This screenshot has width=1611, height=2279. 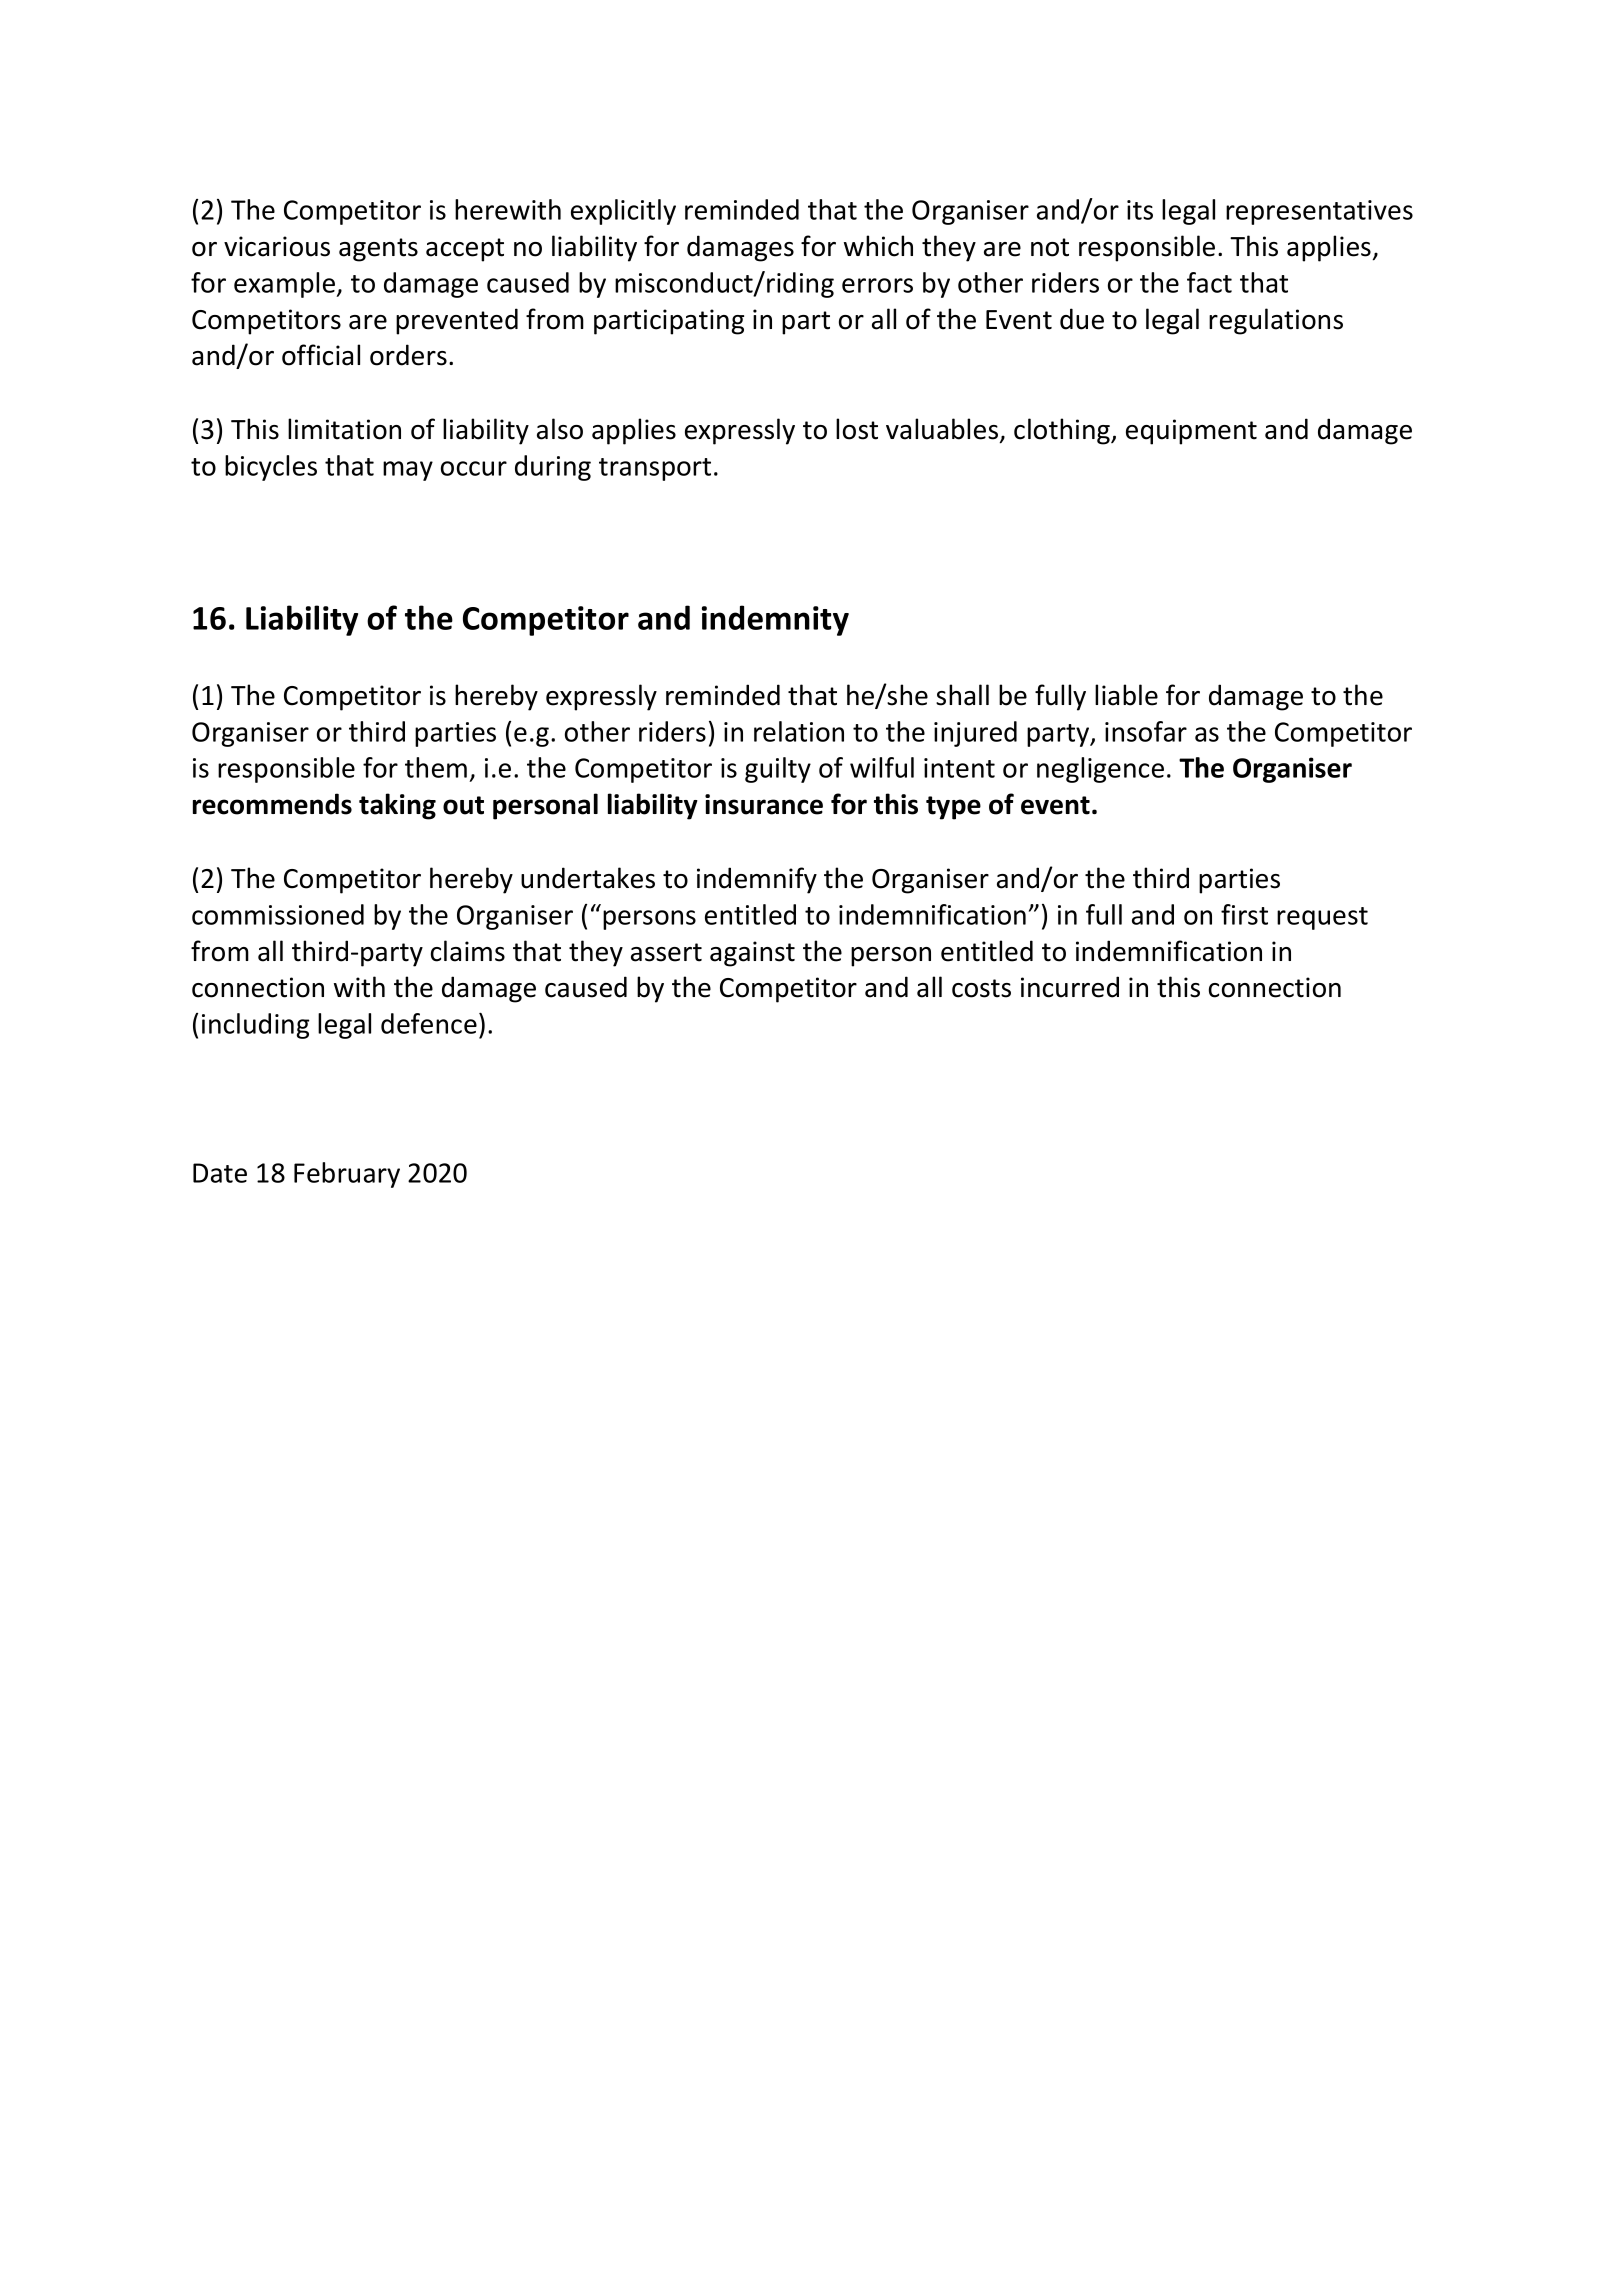 I want to click on relation, so click(x=799, y=731).
